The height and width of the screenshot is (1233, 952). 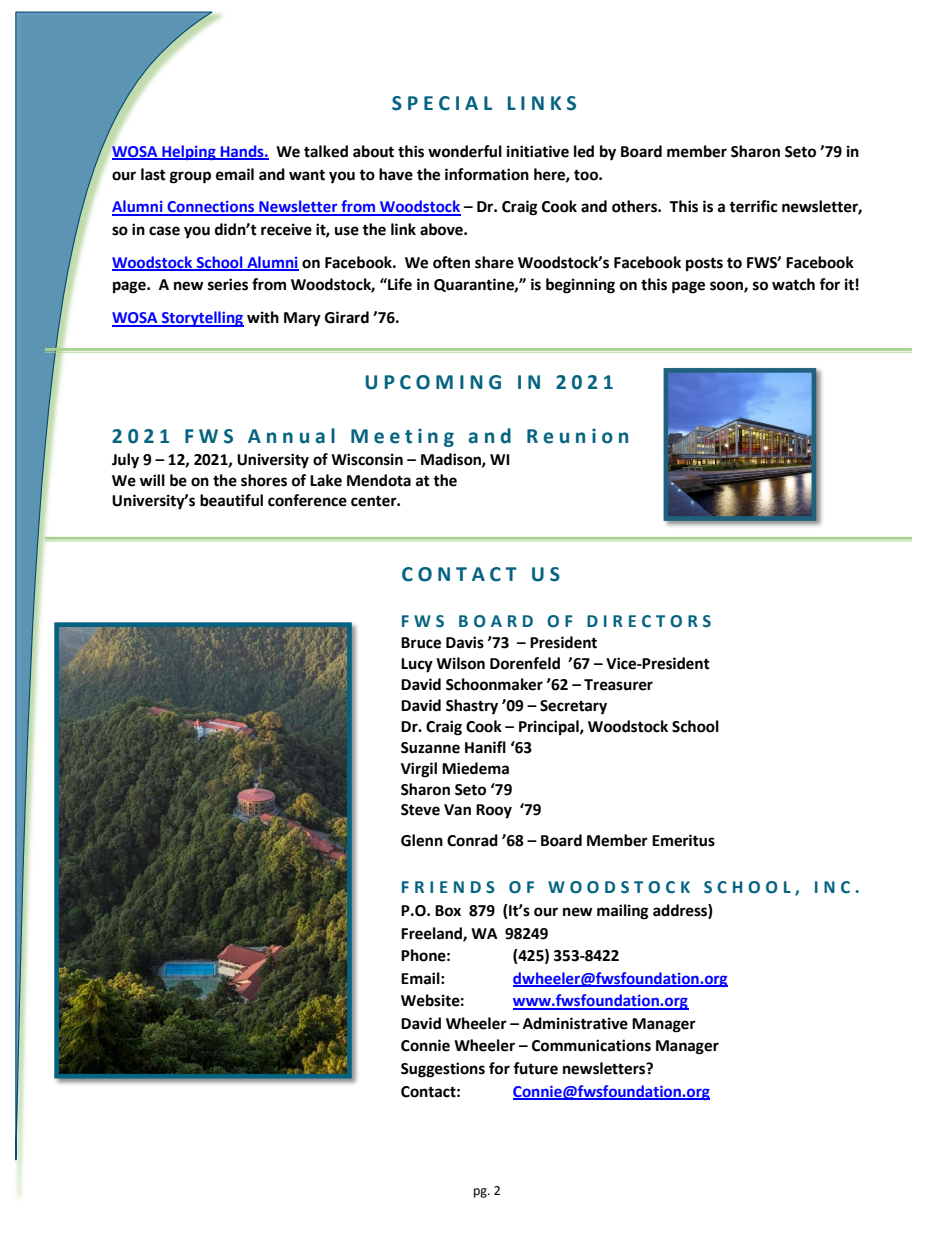 I want to click on beautiful, so click(x=231, y=500).
